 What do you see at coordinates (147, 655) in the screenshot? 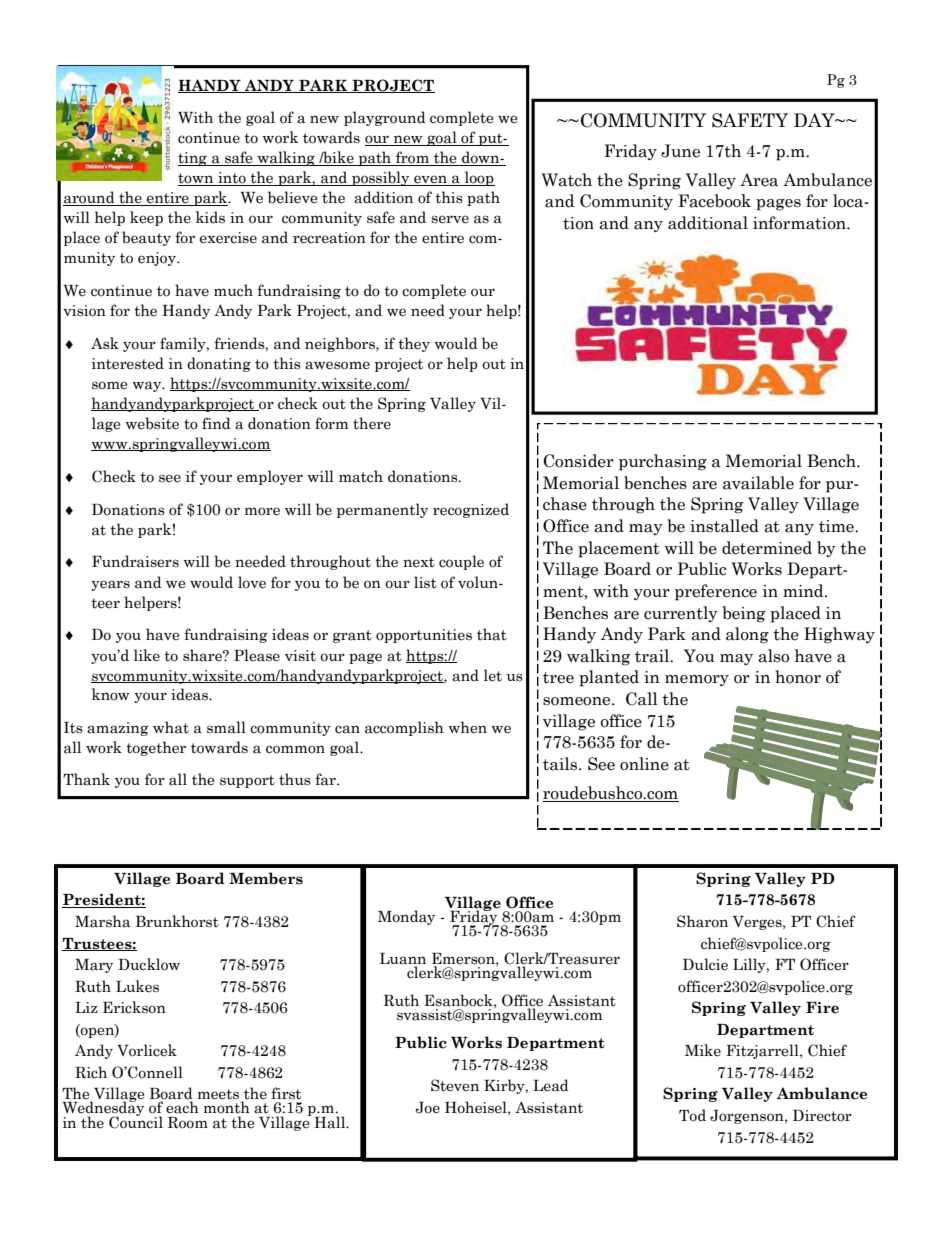
I see `like` at bounding box center [147, 655].
